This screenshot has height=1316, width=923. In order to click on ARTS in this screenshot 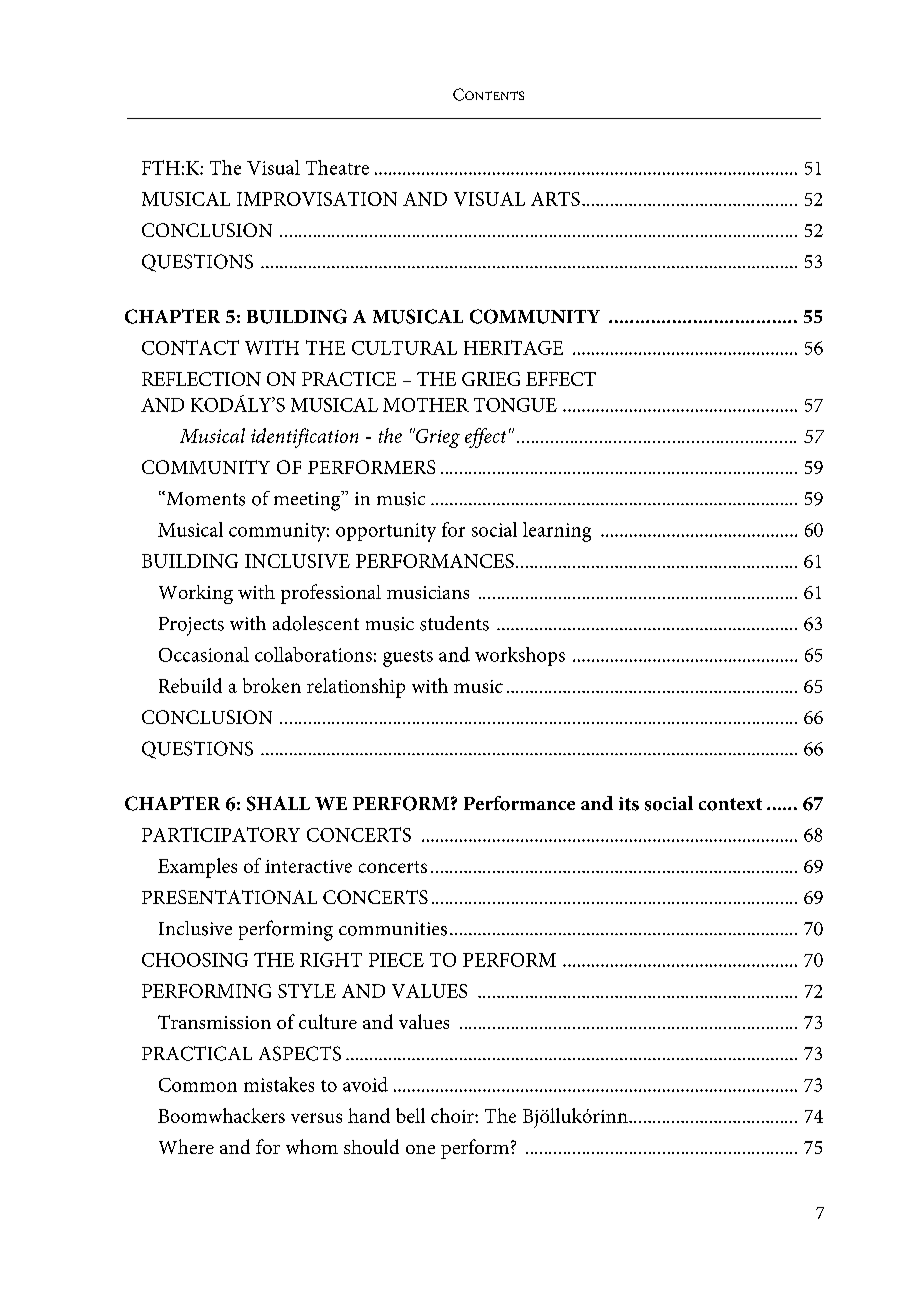, I will do `click(555, 199)`.
